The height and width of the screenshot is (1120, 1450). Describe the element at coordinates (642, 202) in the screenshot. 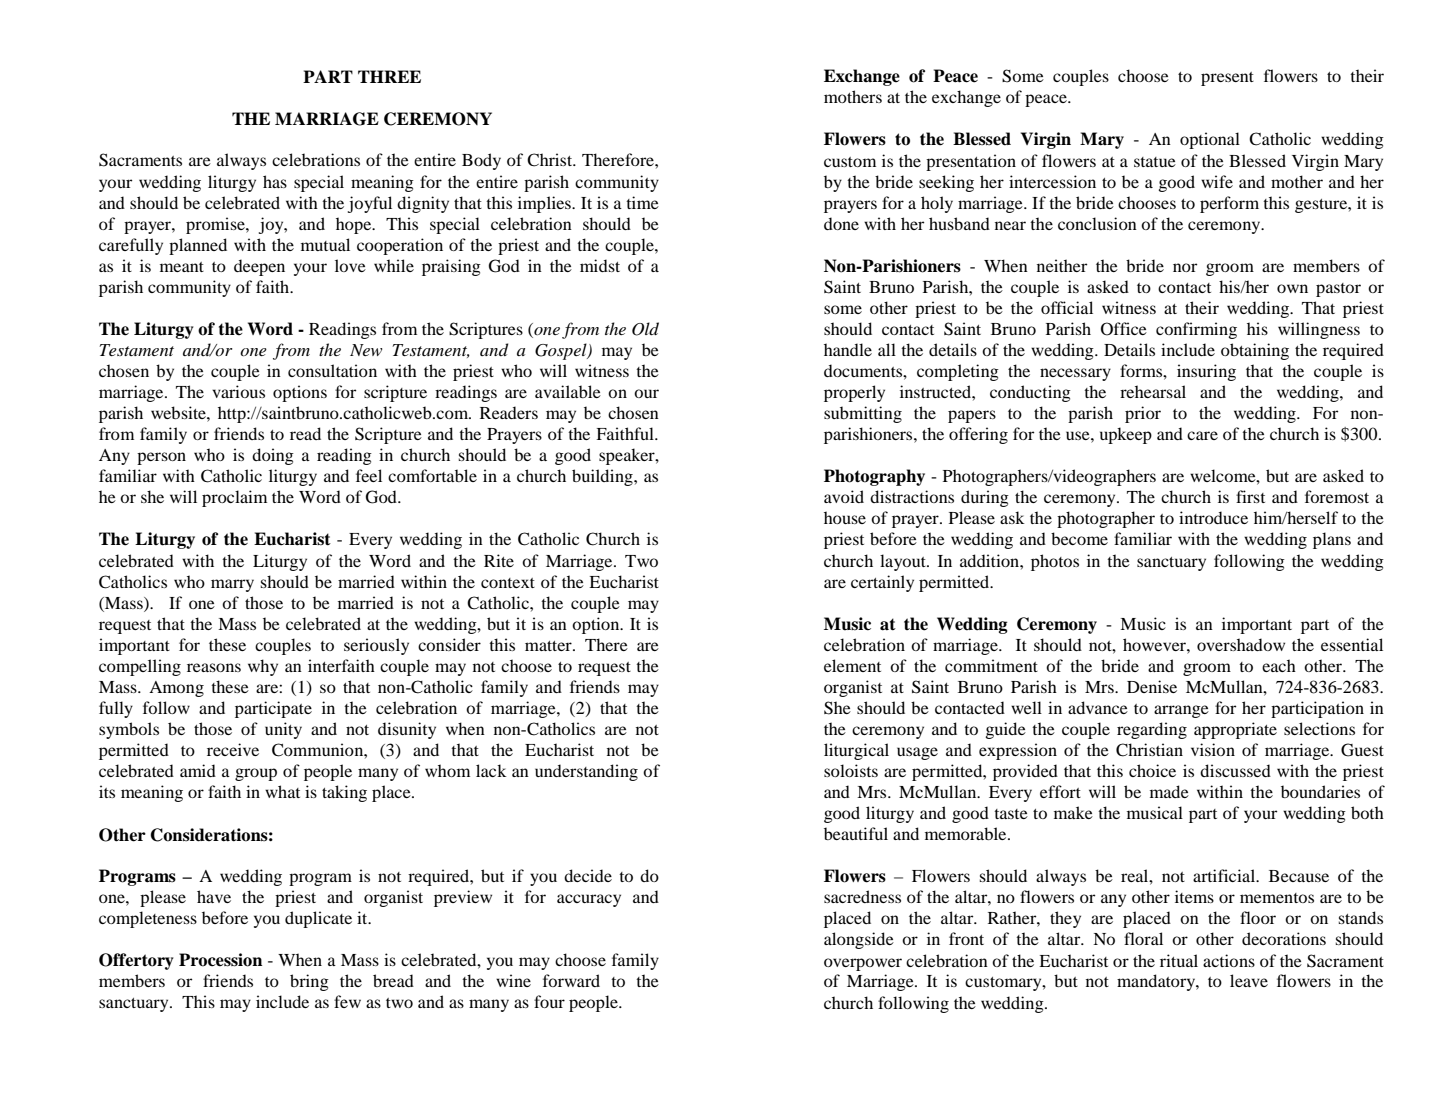

I see `time` at that location.
